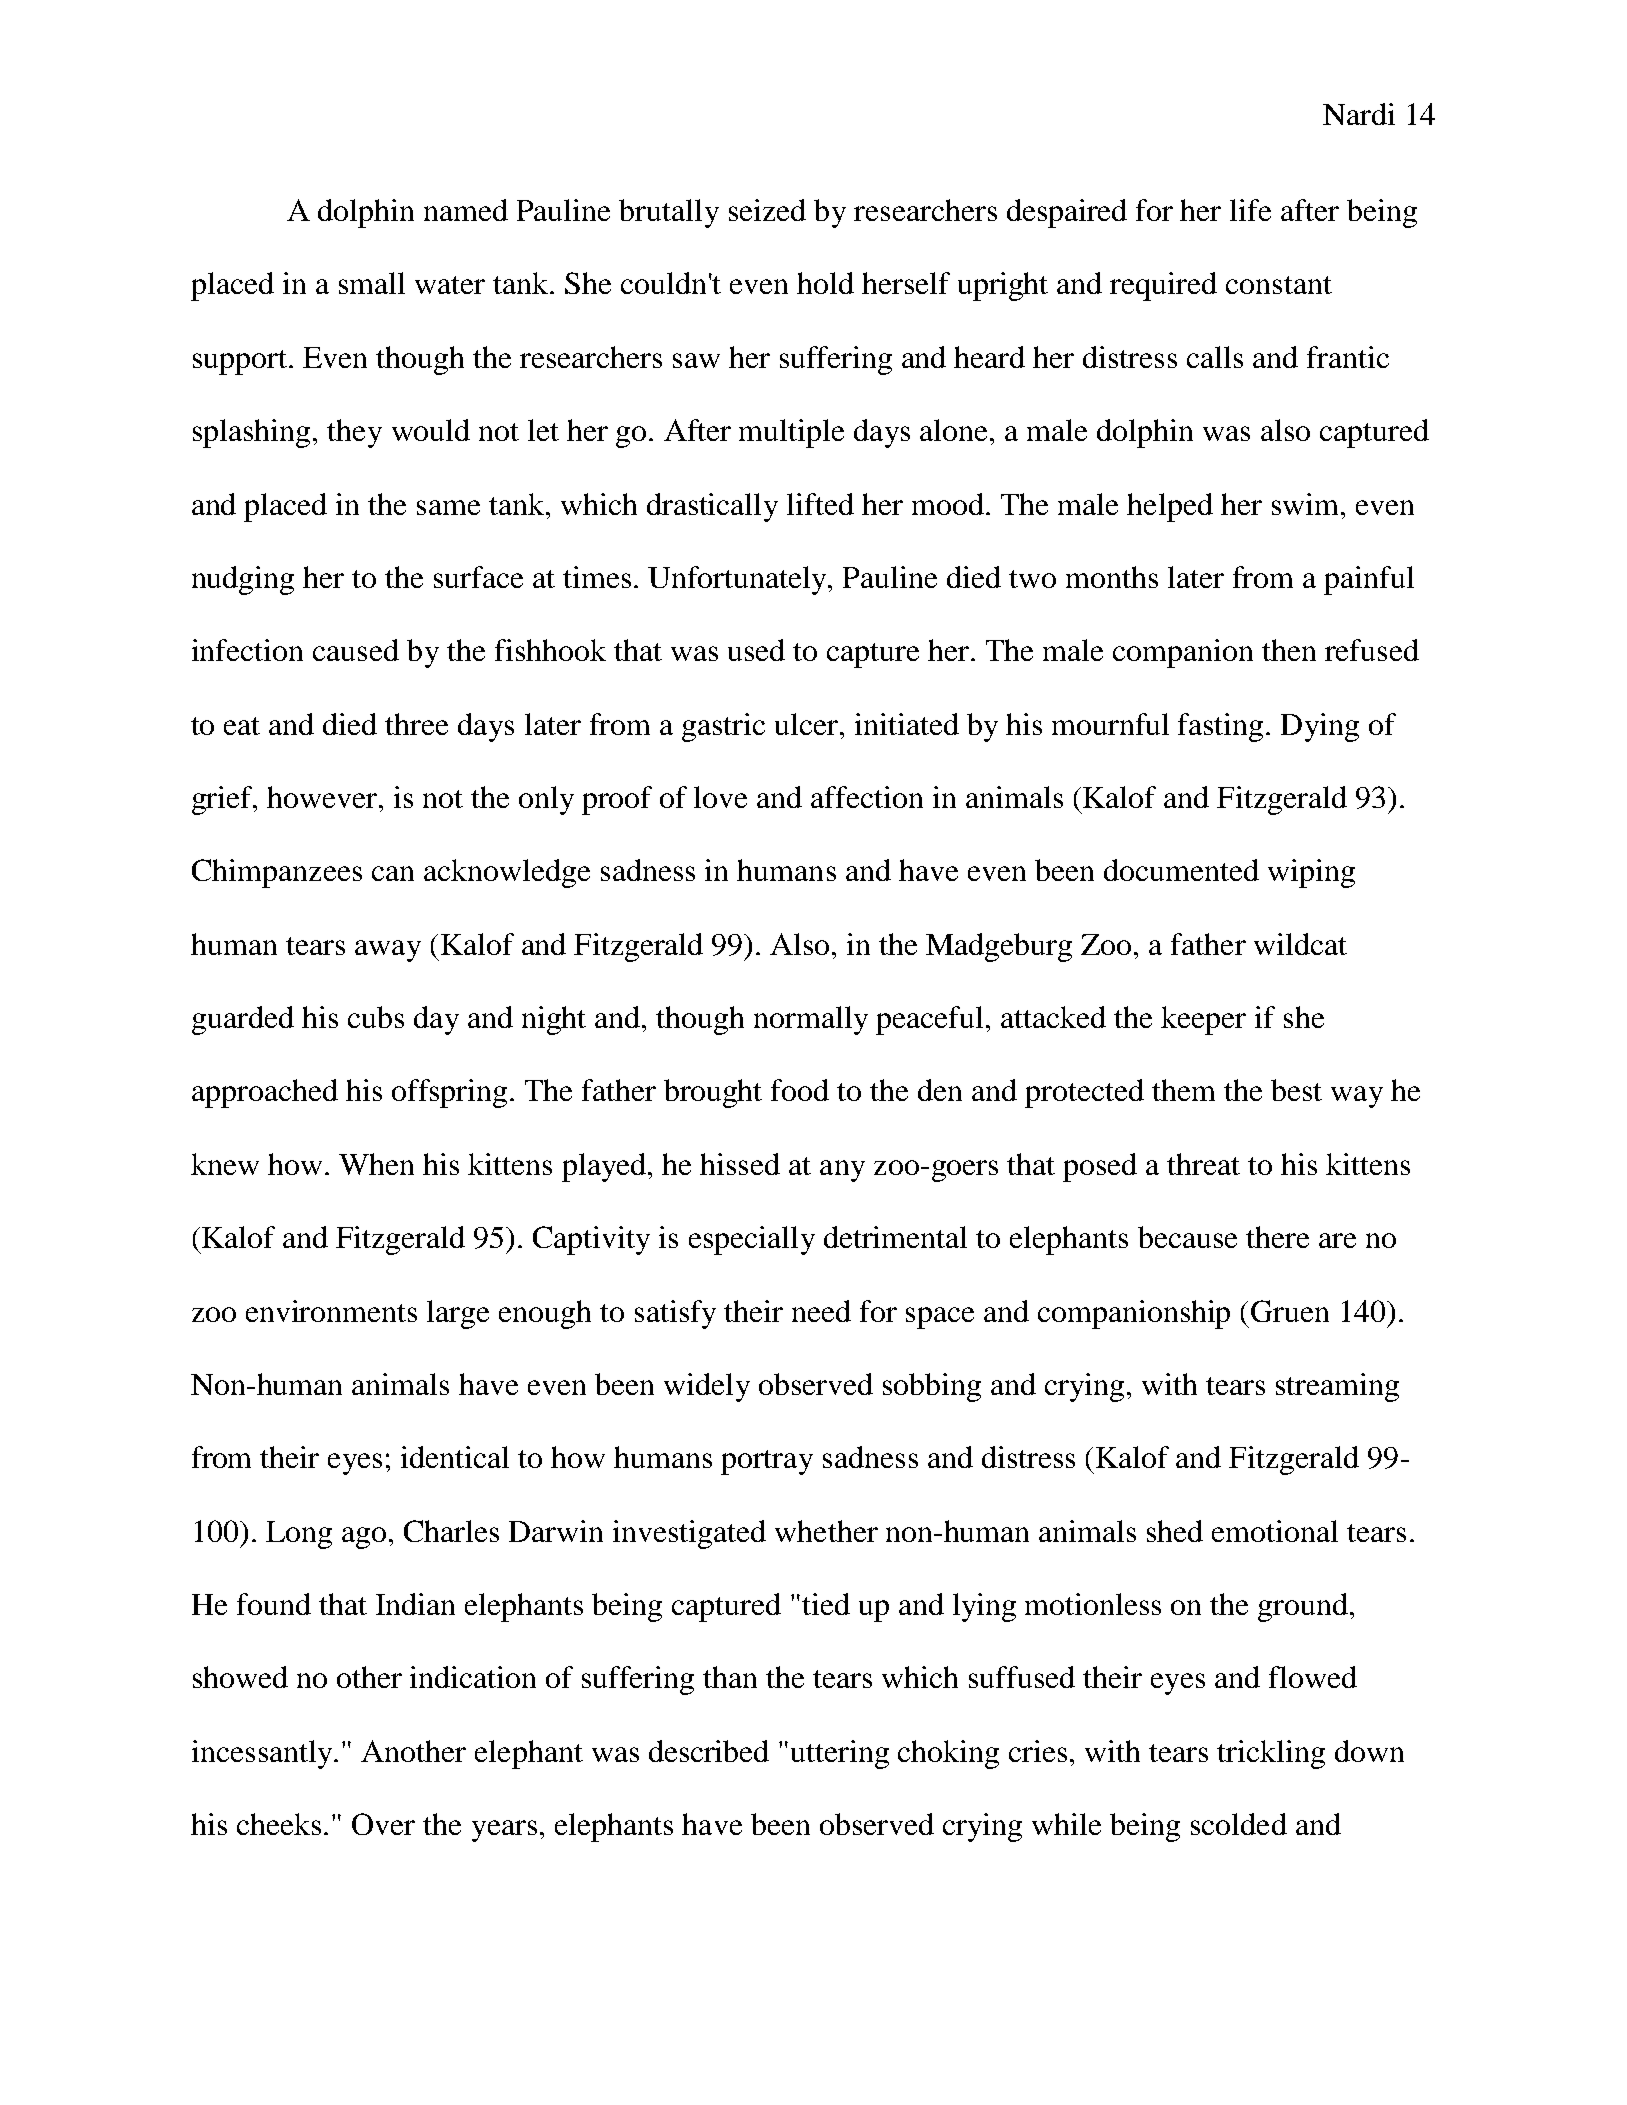 The image size is (1627, 2105). I want to click on because, so click(1187, 1237).
